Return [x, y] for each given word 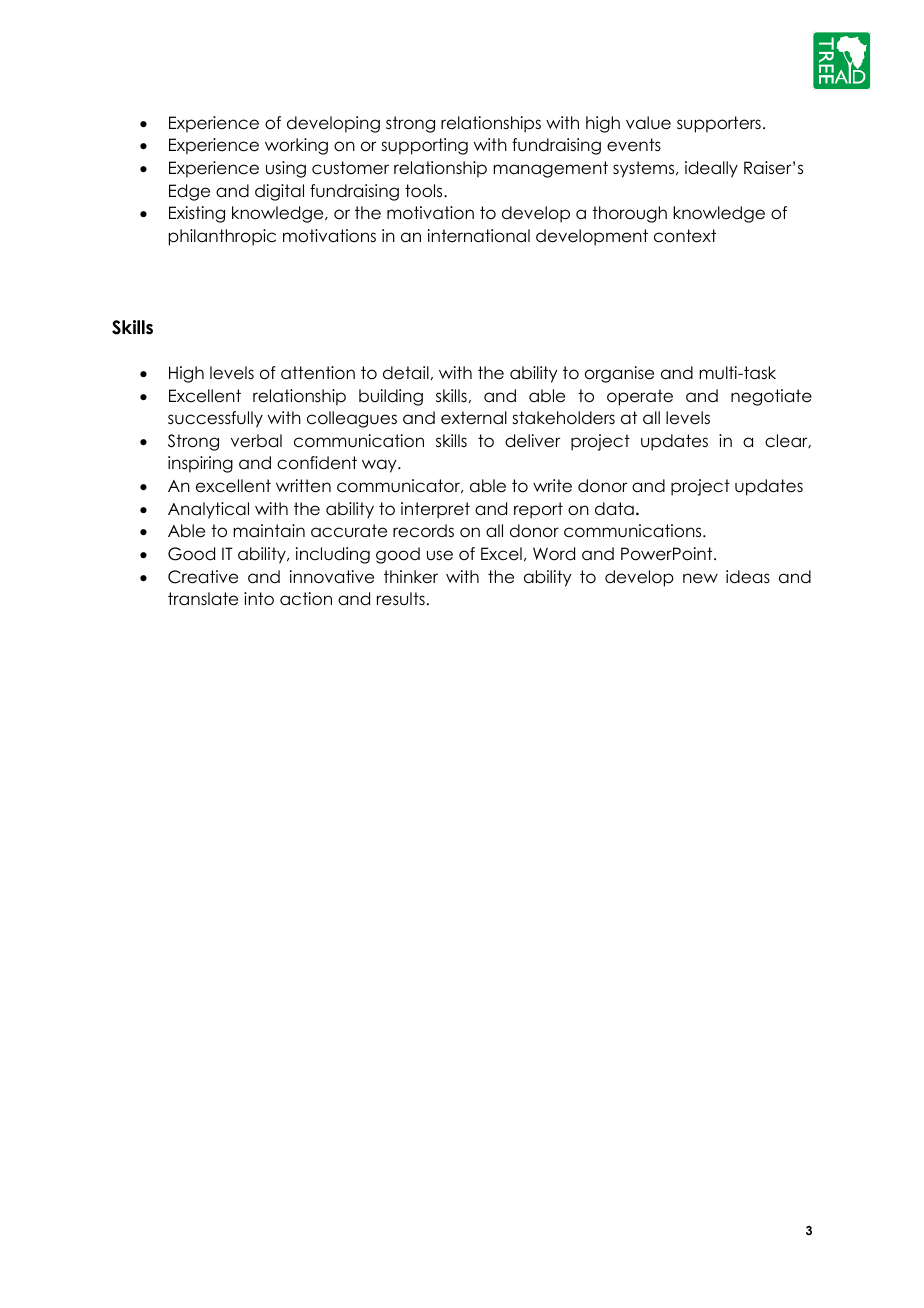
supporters [719, 124]
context [685, 236]
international [479, 236]
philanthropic [222, 237]
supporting [424, 146]
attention [318, 373]
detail [406, 373]
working [296, 146]
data [614, 509]
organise [619, 374]
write [552, 486]
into [259, 599]
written [303, 486]
